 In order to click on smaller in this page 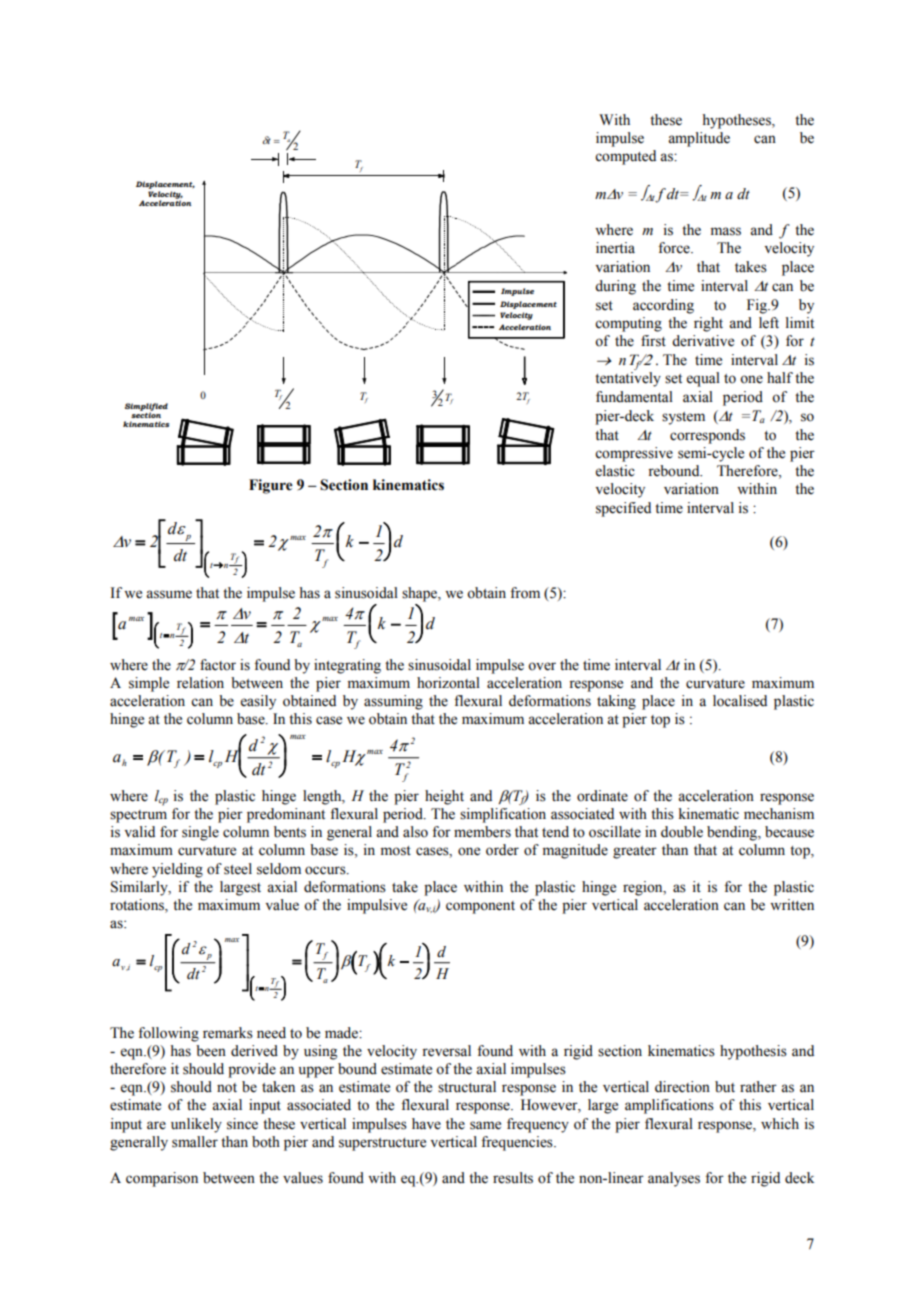, I will do `click(195, 1142)`.
